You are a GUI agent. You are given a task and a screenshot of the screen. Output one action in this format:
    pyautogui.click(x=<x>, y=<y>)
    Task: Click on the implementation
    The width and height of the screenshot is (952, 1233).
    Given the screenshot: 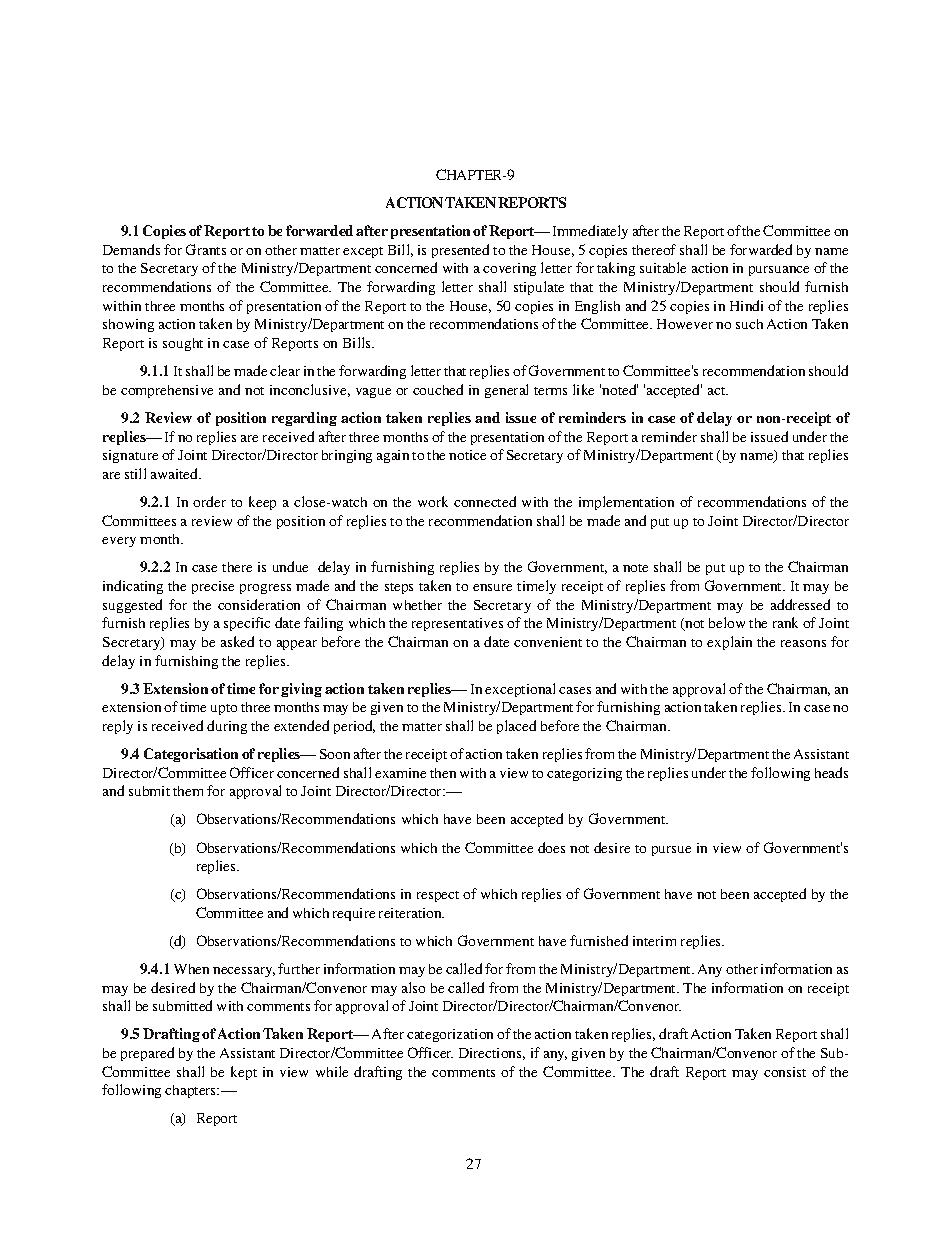 What is the action you would take?
    pyautogui.click(x=626, y=503)
